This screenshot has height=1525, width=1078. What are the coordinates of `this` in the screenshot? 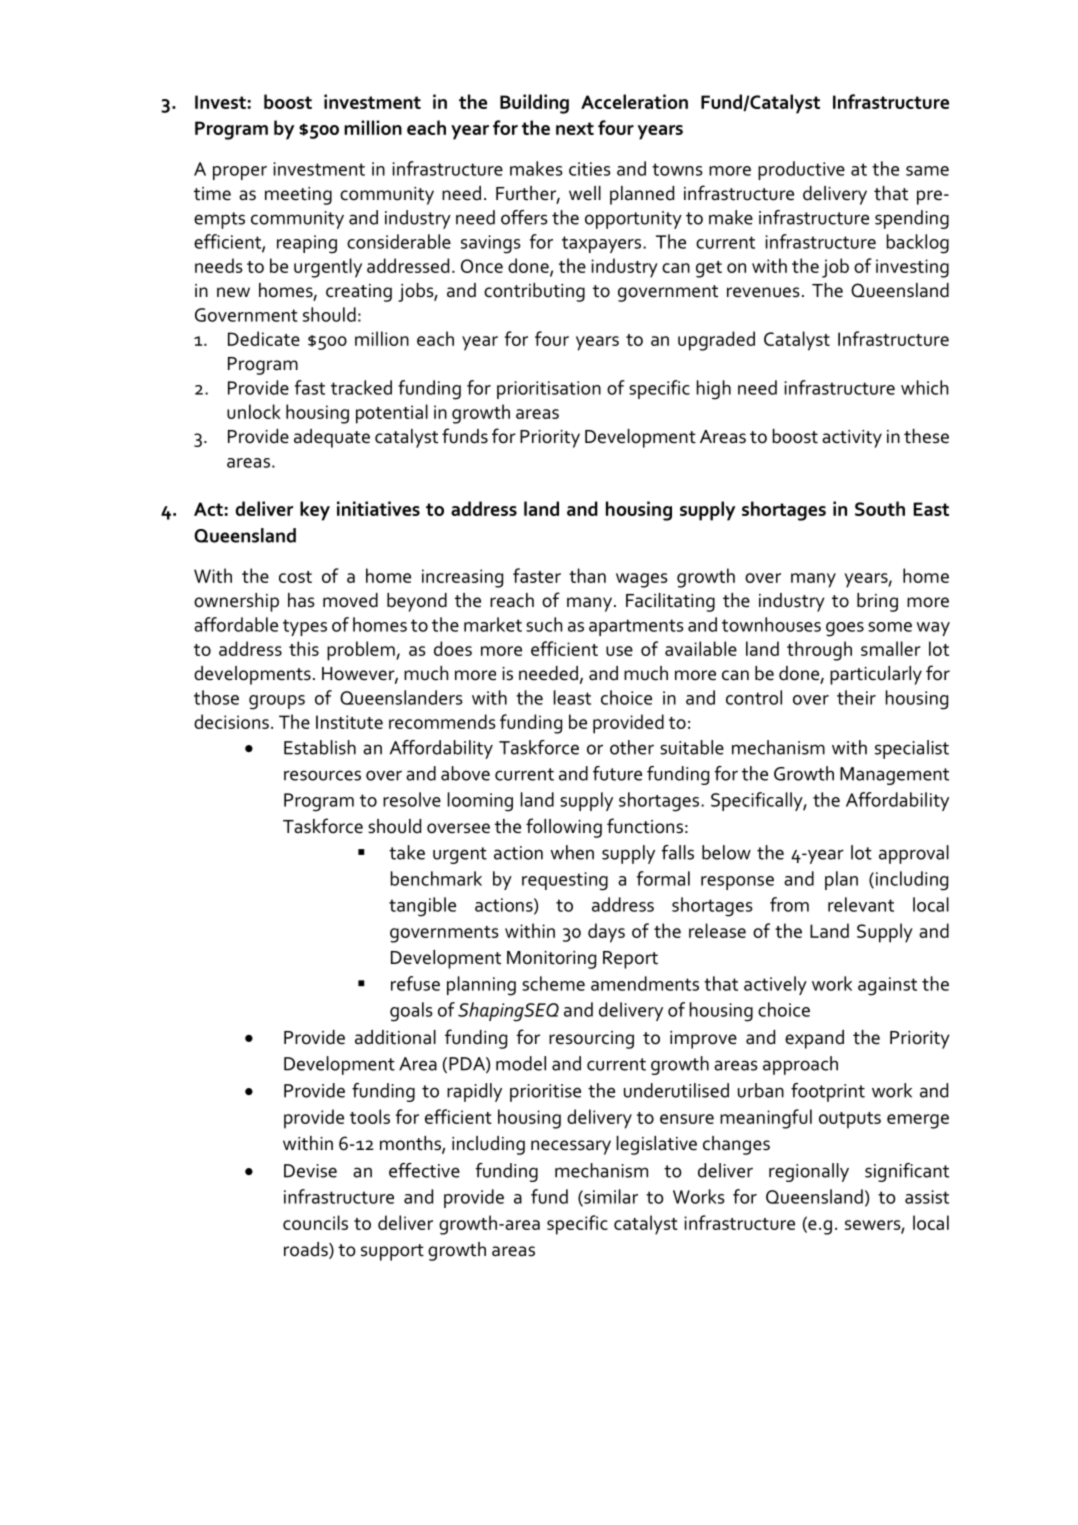 It's located at (304, 648).
